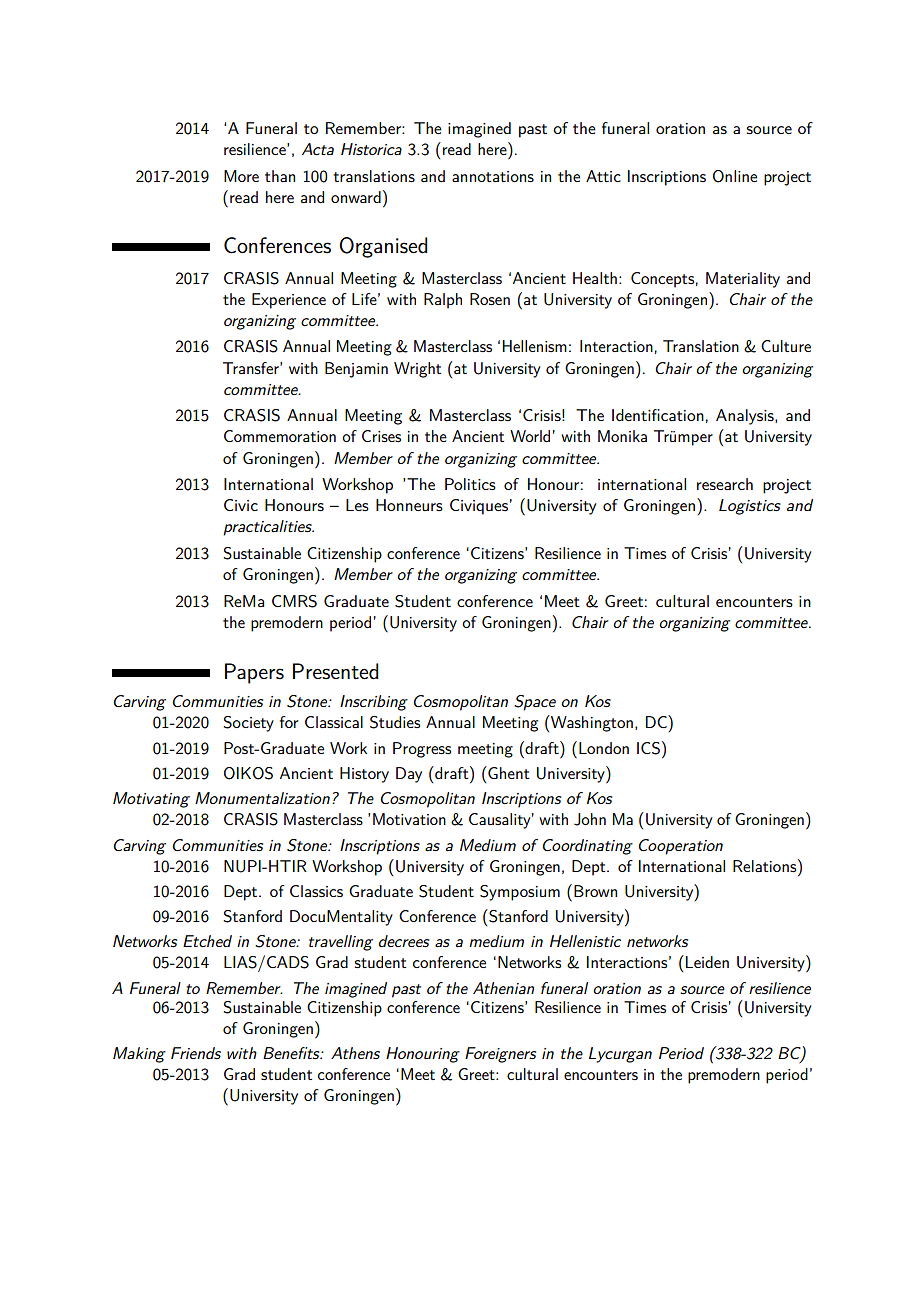 This screenshot has height=1308, width=924. What do you see at coordinates (409, 819) in the screenshot?
I see `Motivation` at bounding box center [409, 819].
